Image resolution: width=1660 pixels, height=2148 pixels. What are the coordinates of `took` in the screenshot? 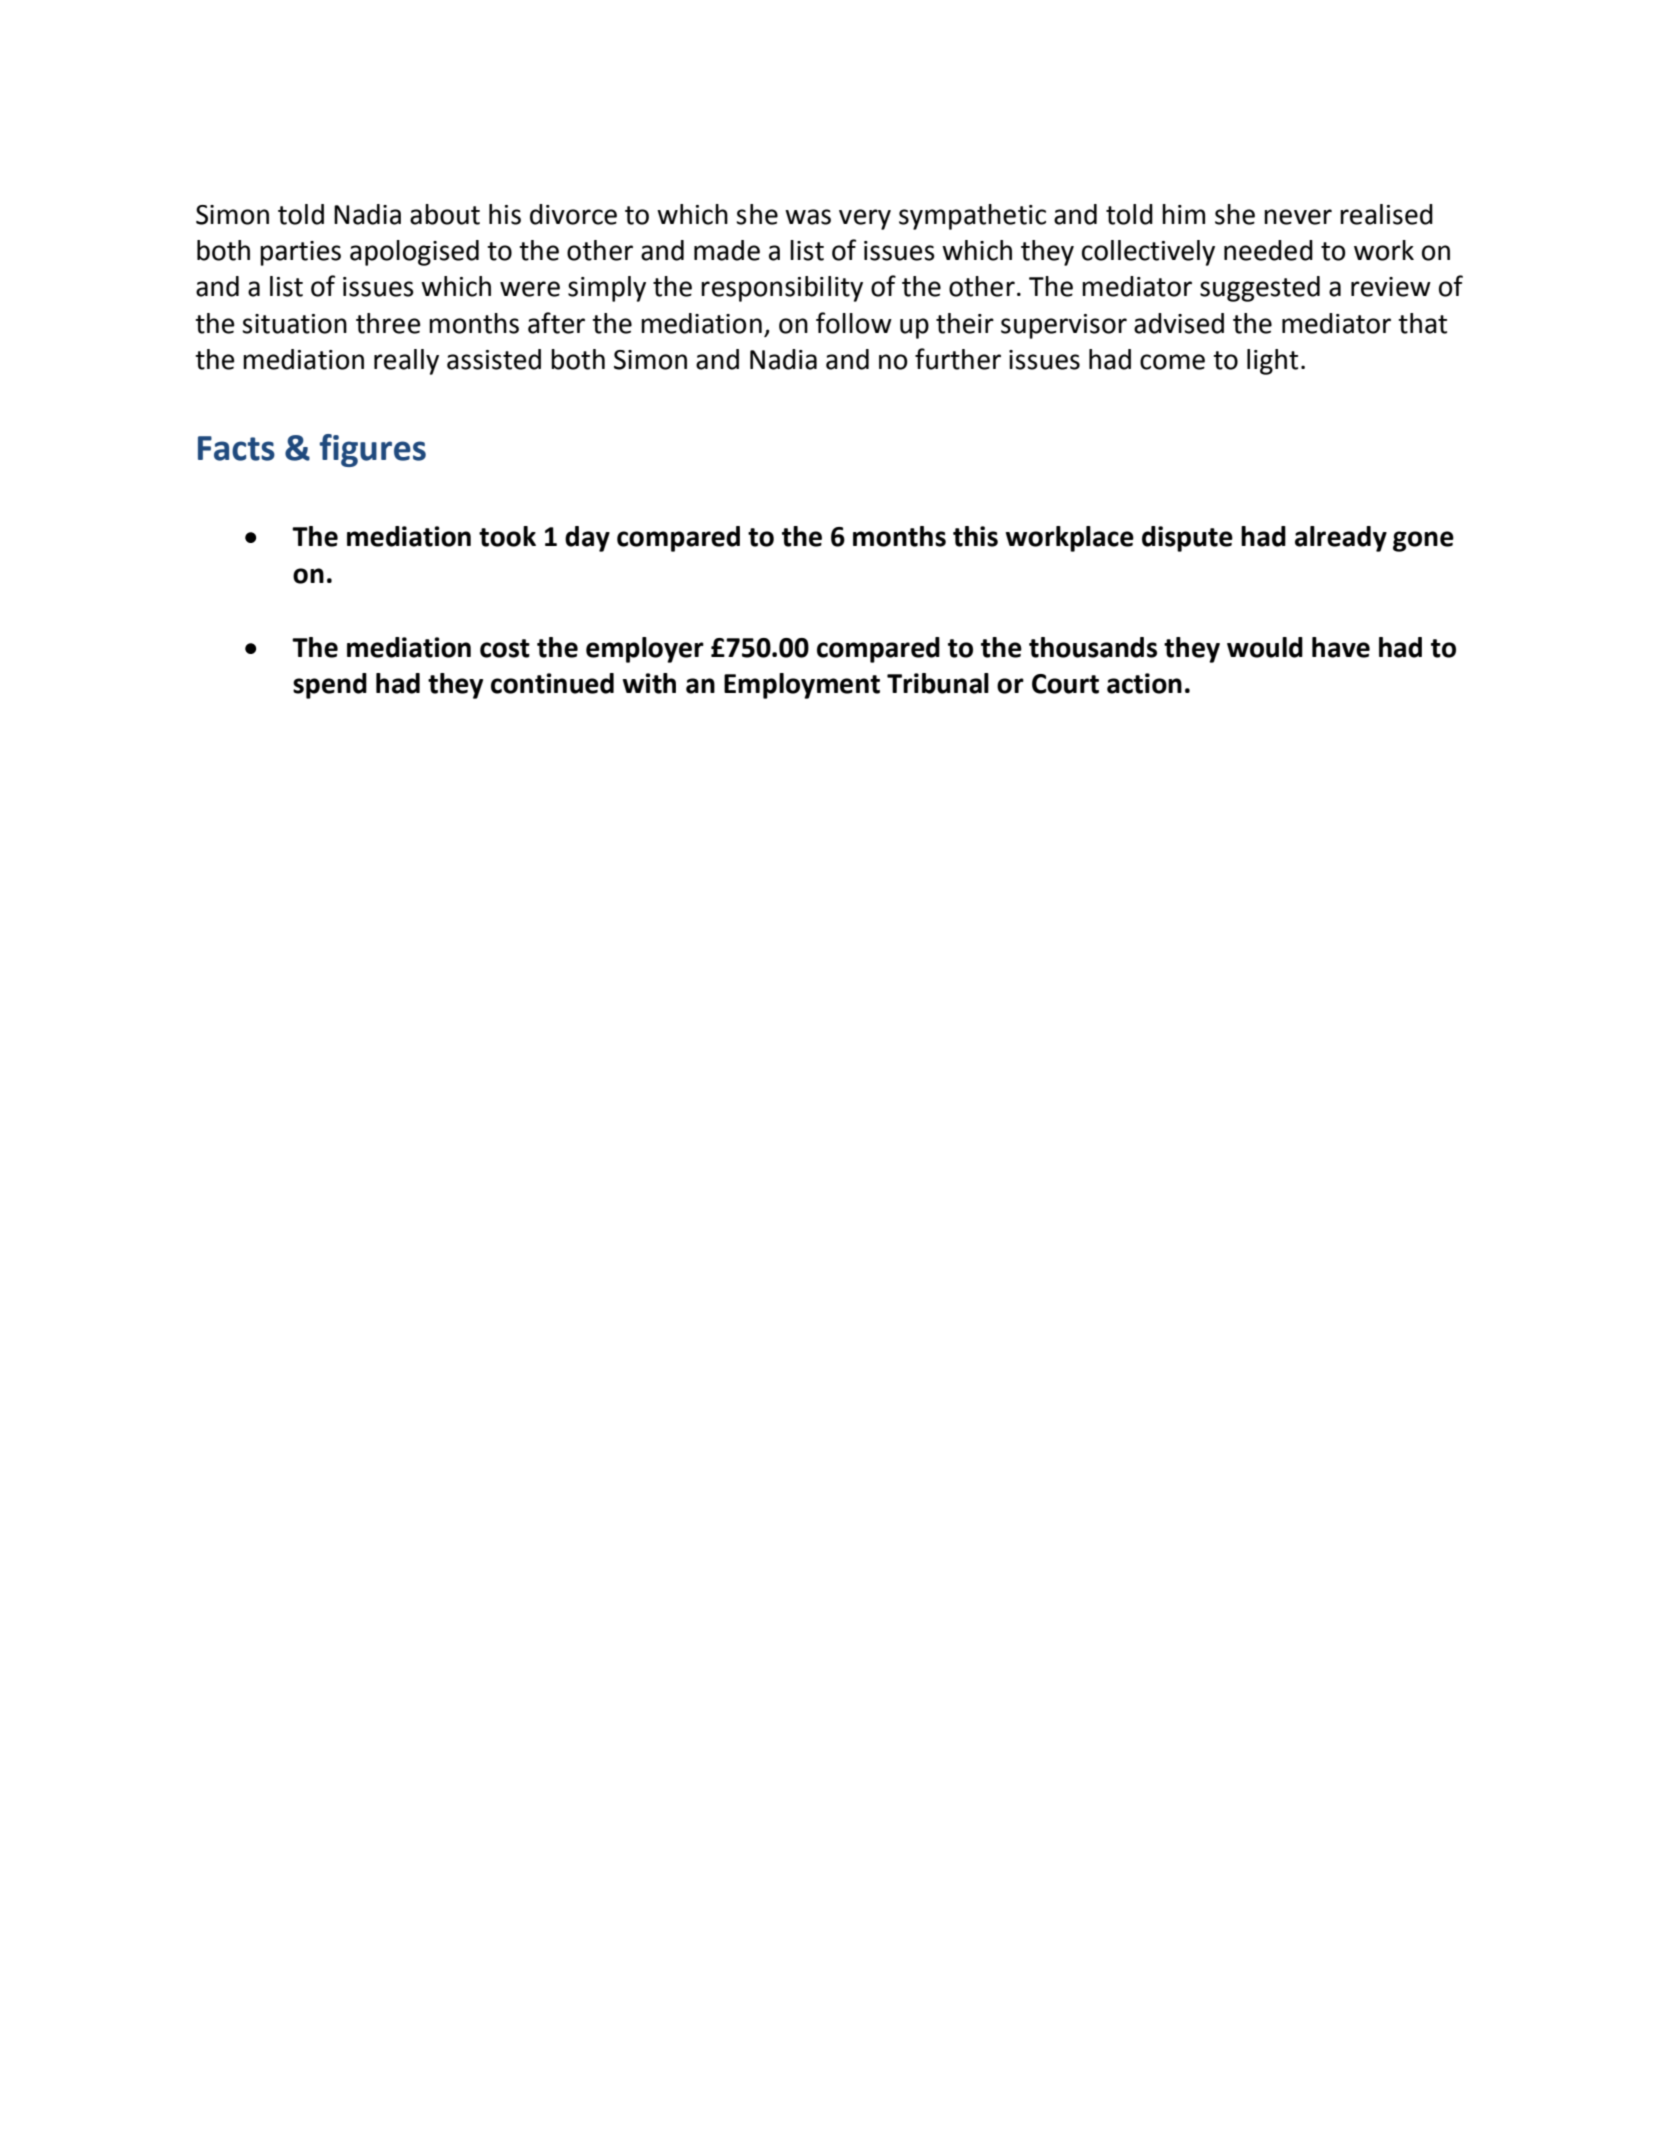 It's located at (507, 536).
